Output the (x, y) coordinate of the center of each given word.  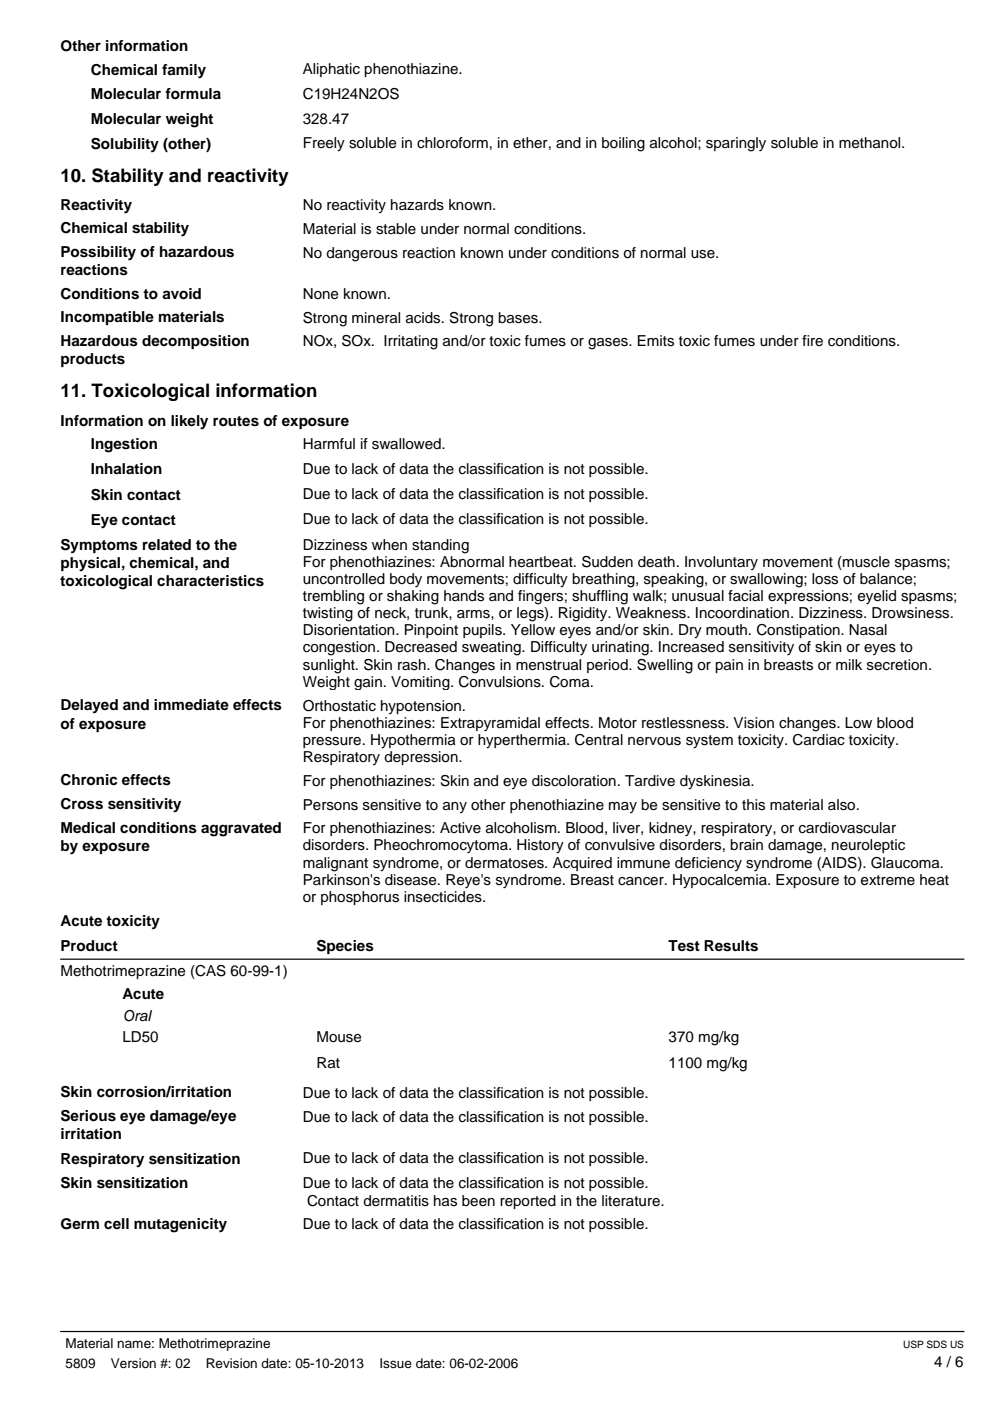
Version (133, 1363)
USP (913, 1344)
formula (193, 94)
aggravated (241, 829)
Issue (396, 1363)
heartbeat (542, 562)
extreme (888, 880)
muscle (865, 562)
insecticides (444, 897)
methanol (871, 143)
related (167, 544)
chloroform (452, 143)
